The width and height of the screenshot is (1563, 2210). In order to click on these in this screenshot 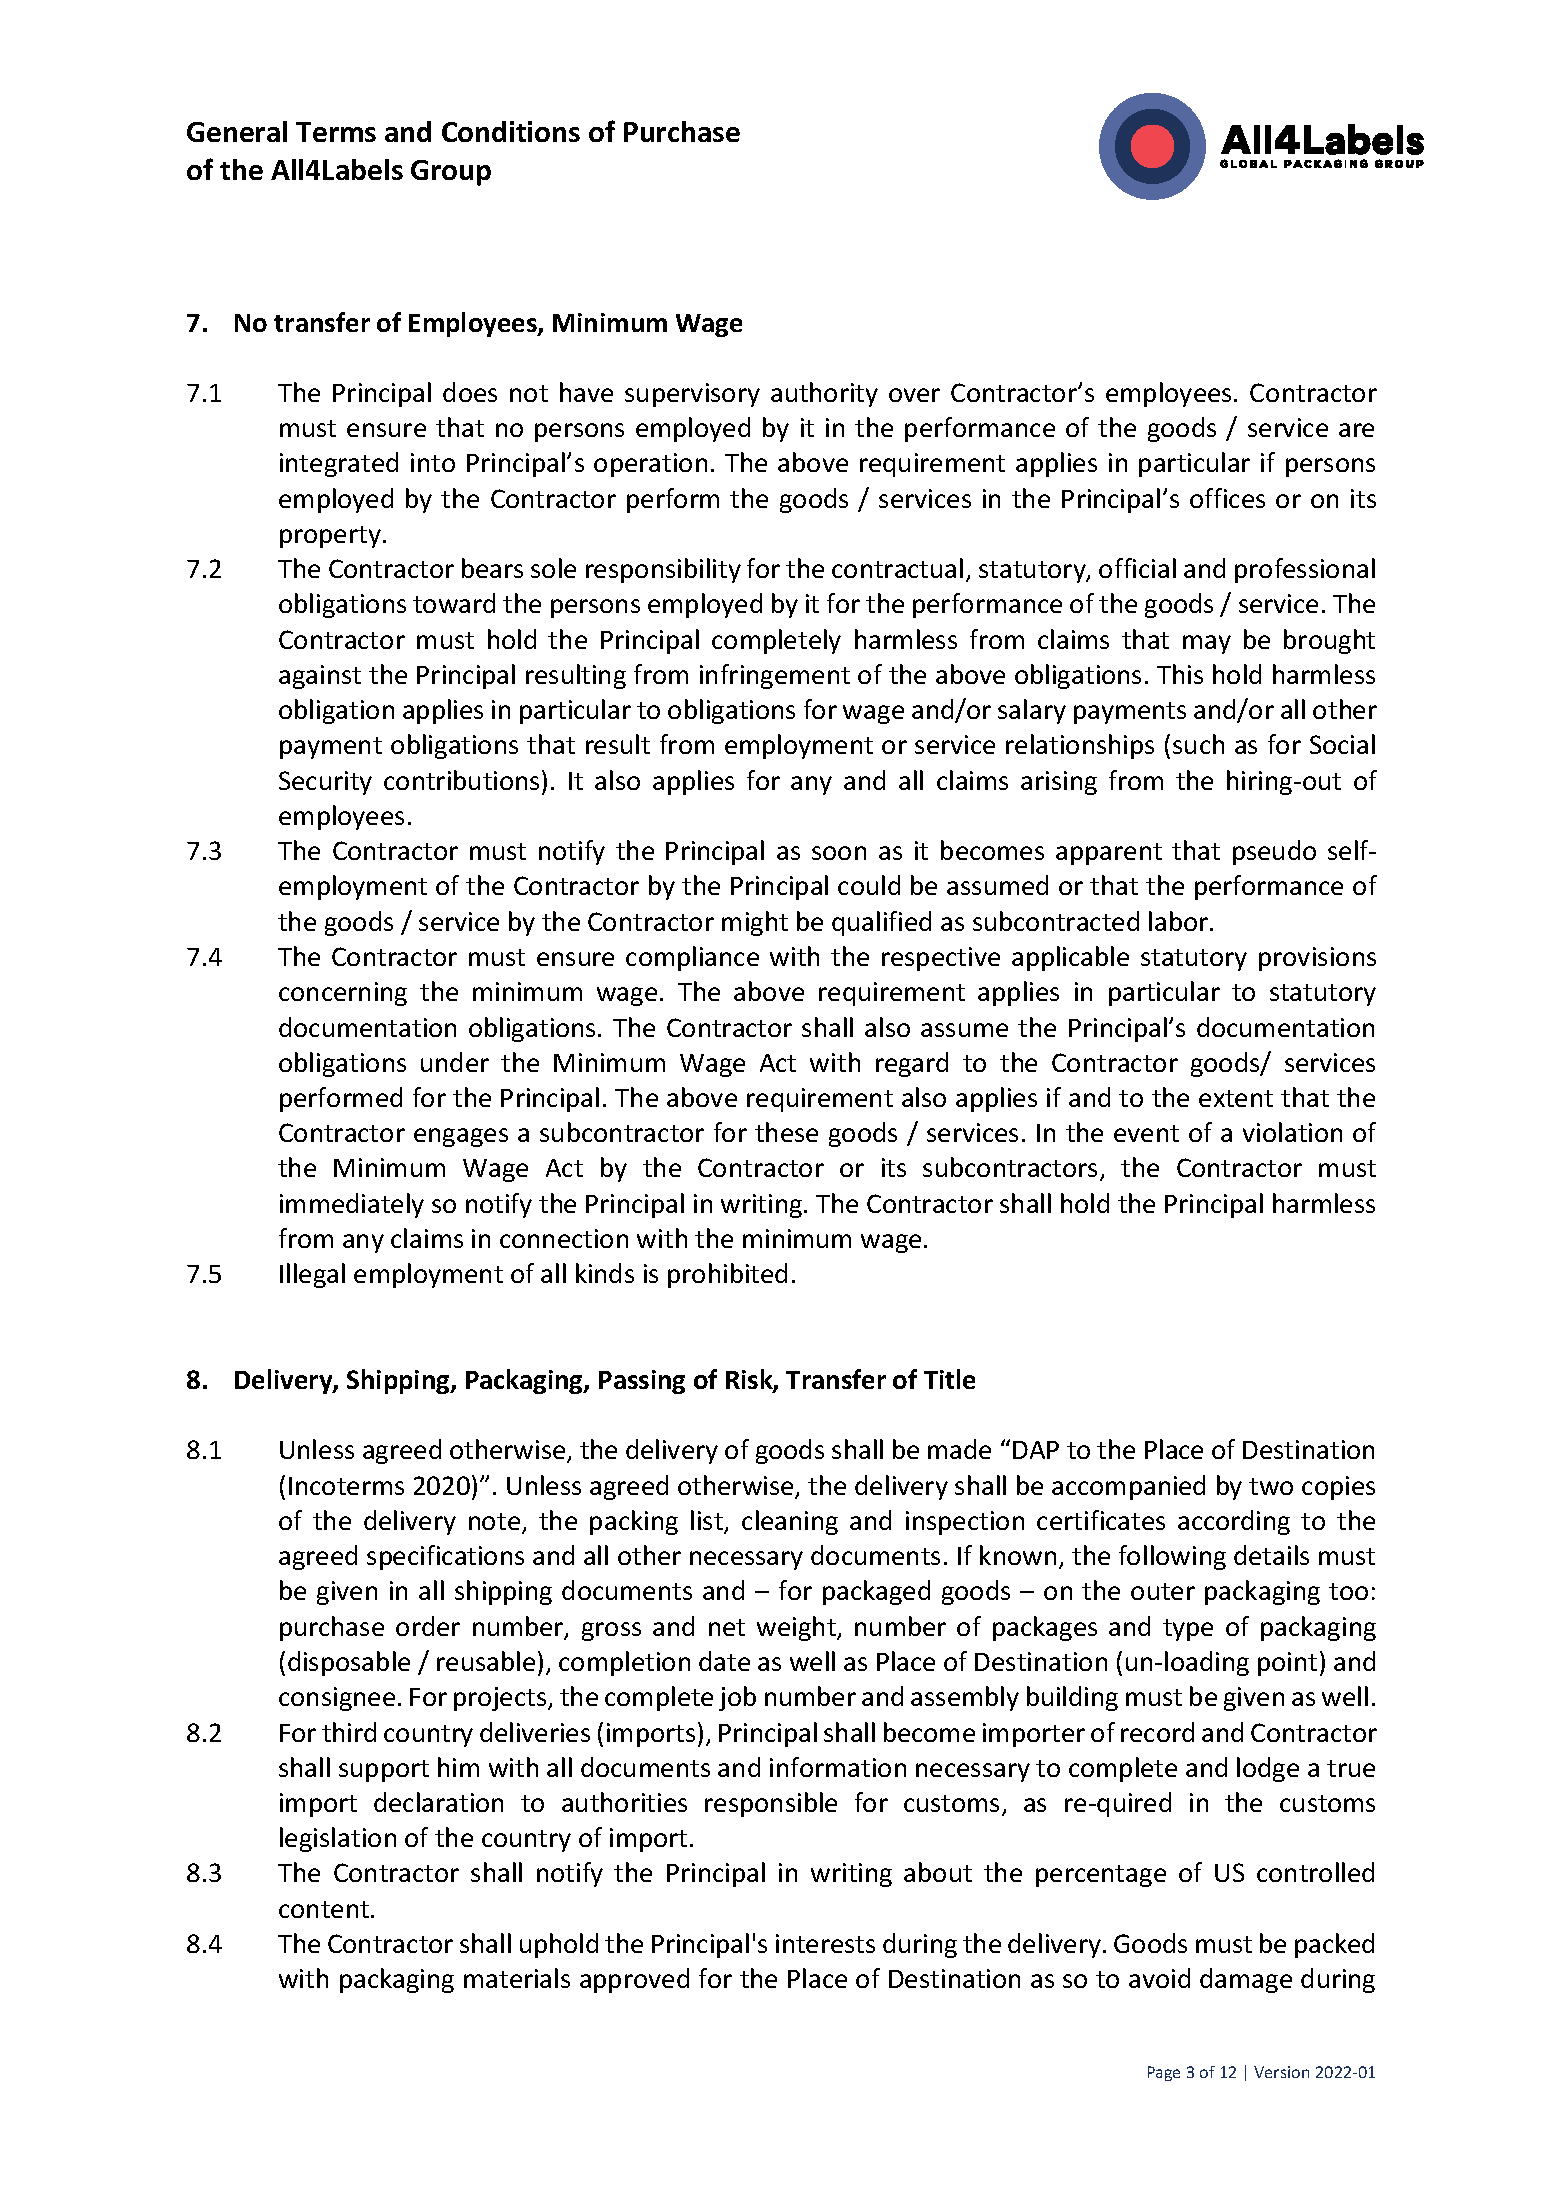, I will do `click(786, 1132)`.
